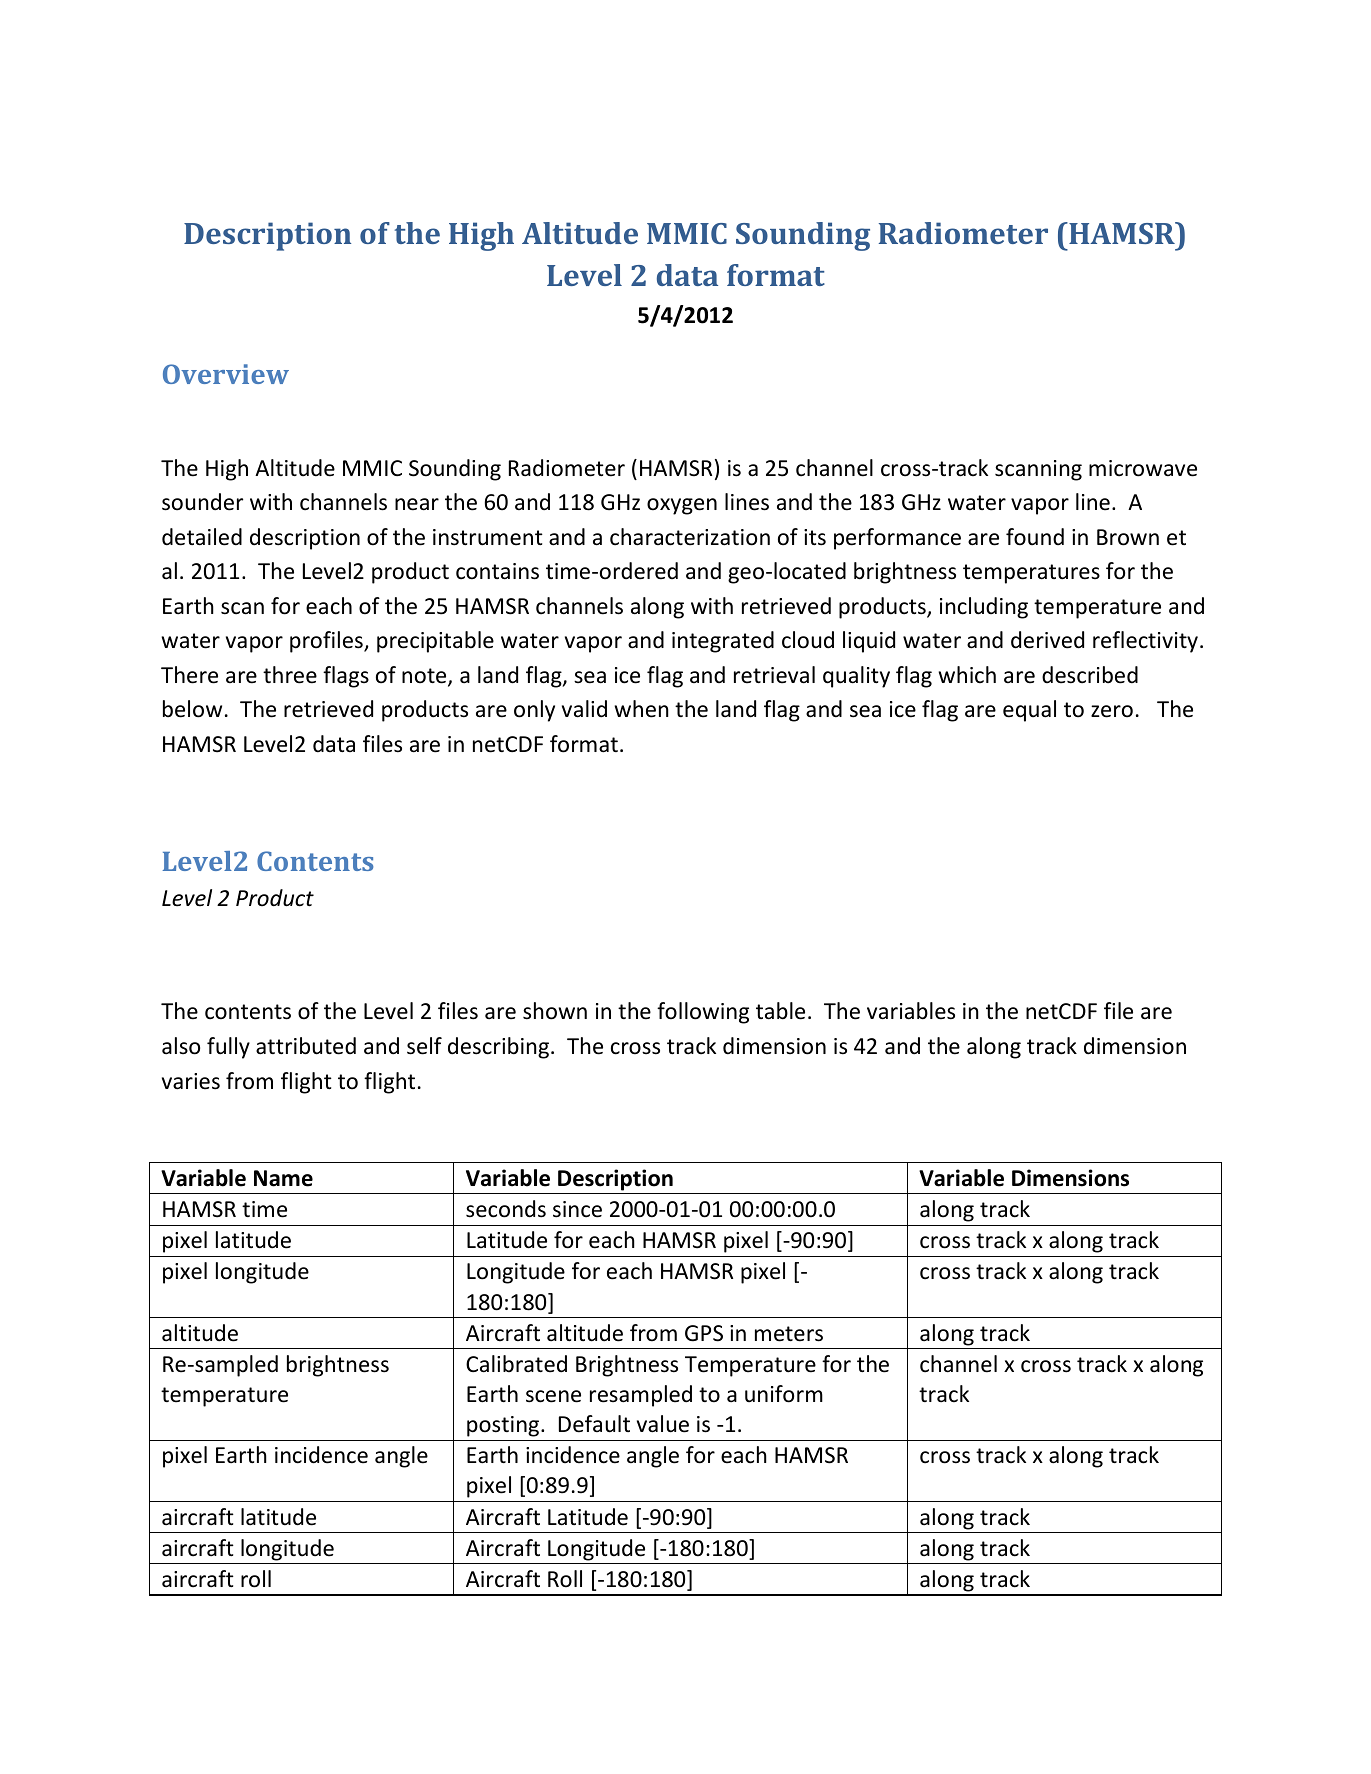 The height and width of the page is (1774, 1371). Describe the element at coordinates (504, 1426) in the page. I see `posting` at that location.
